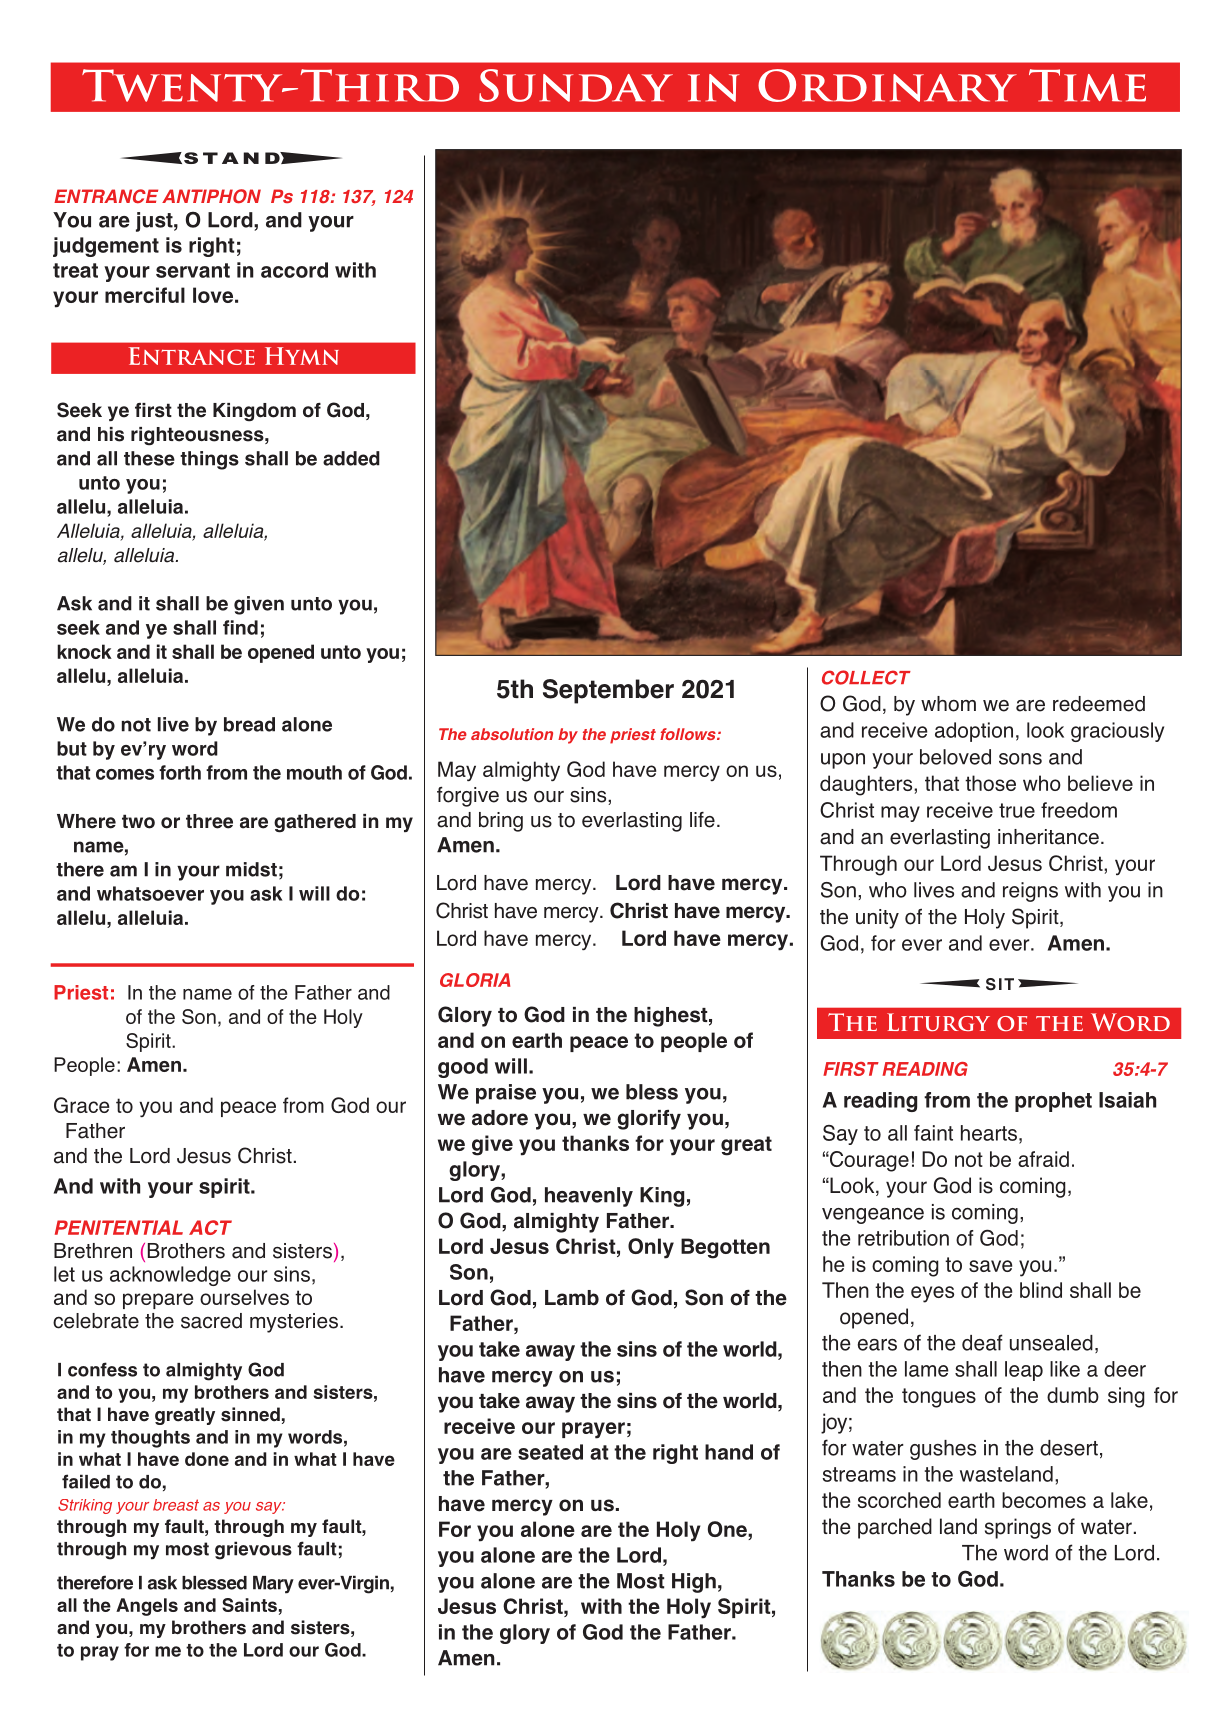  What do you see at coordinates (1087, 85) in the screenshot?
I see `Time` at bounding box center [1087, 85].
